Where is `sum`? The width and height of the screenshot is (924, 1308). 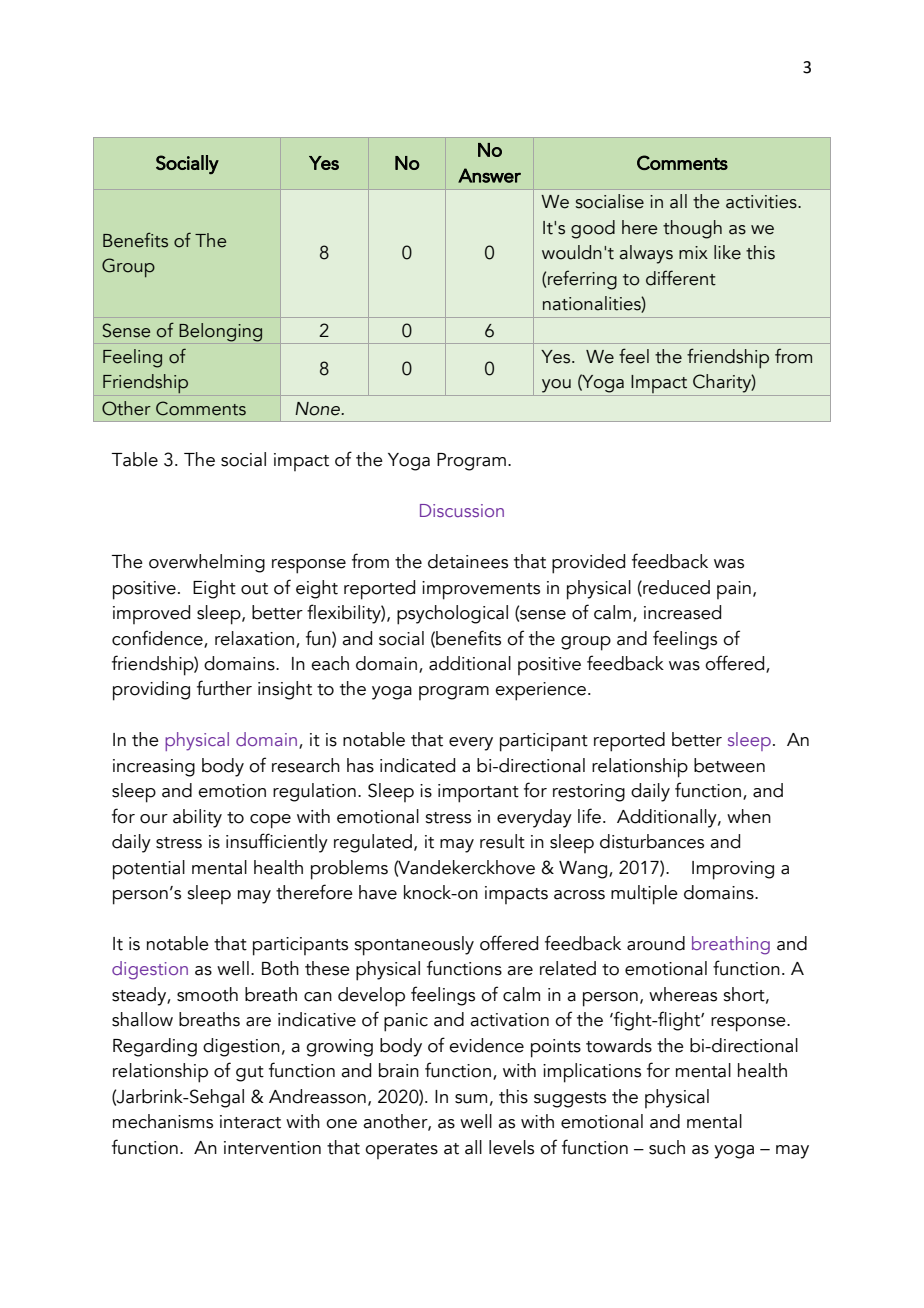 sum is located at coordinates (471, 1099).
